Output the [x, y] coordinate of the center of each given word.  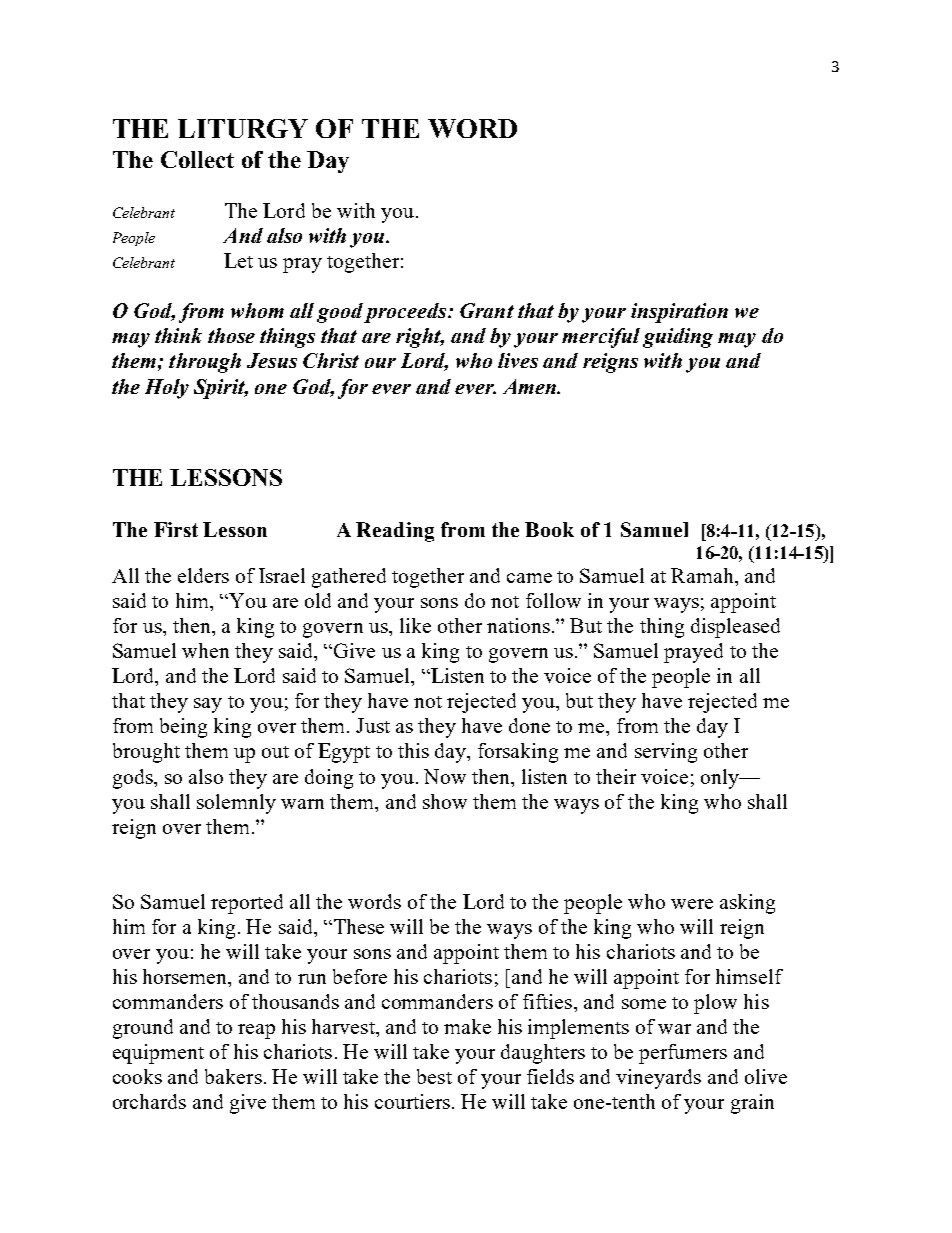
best [434, 1076]
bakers [233, 1076]
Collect [197, 159]
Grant [487, 310]
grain [752, 1104]
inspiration [679, 313]
